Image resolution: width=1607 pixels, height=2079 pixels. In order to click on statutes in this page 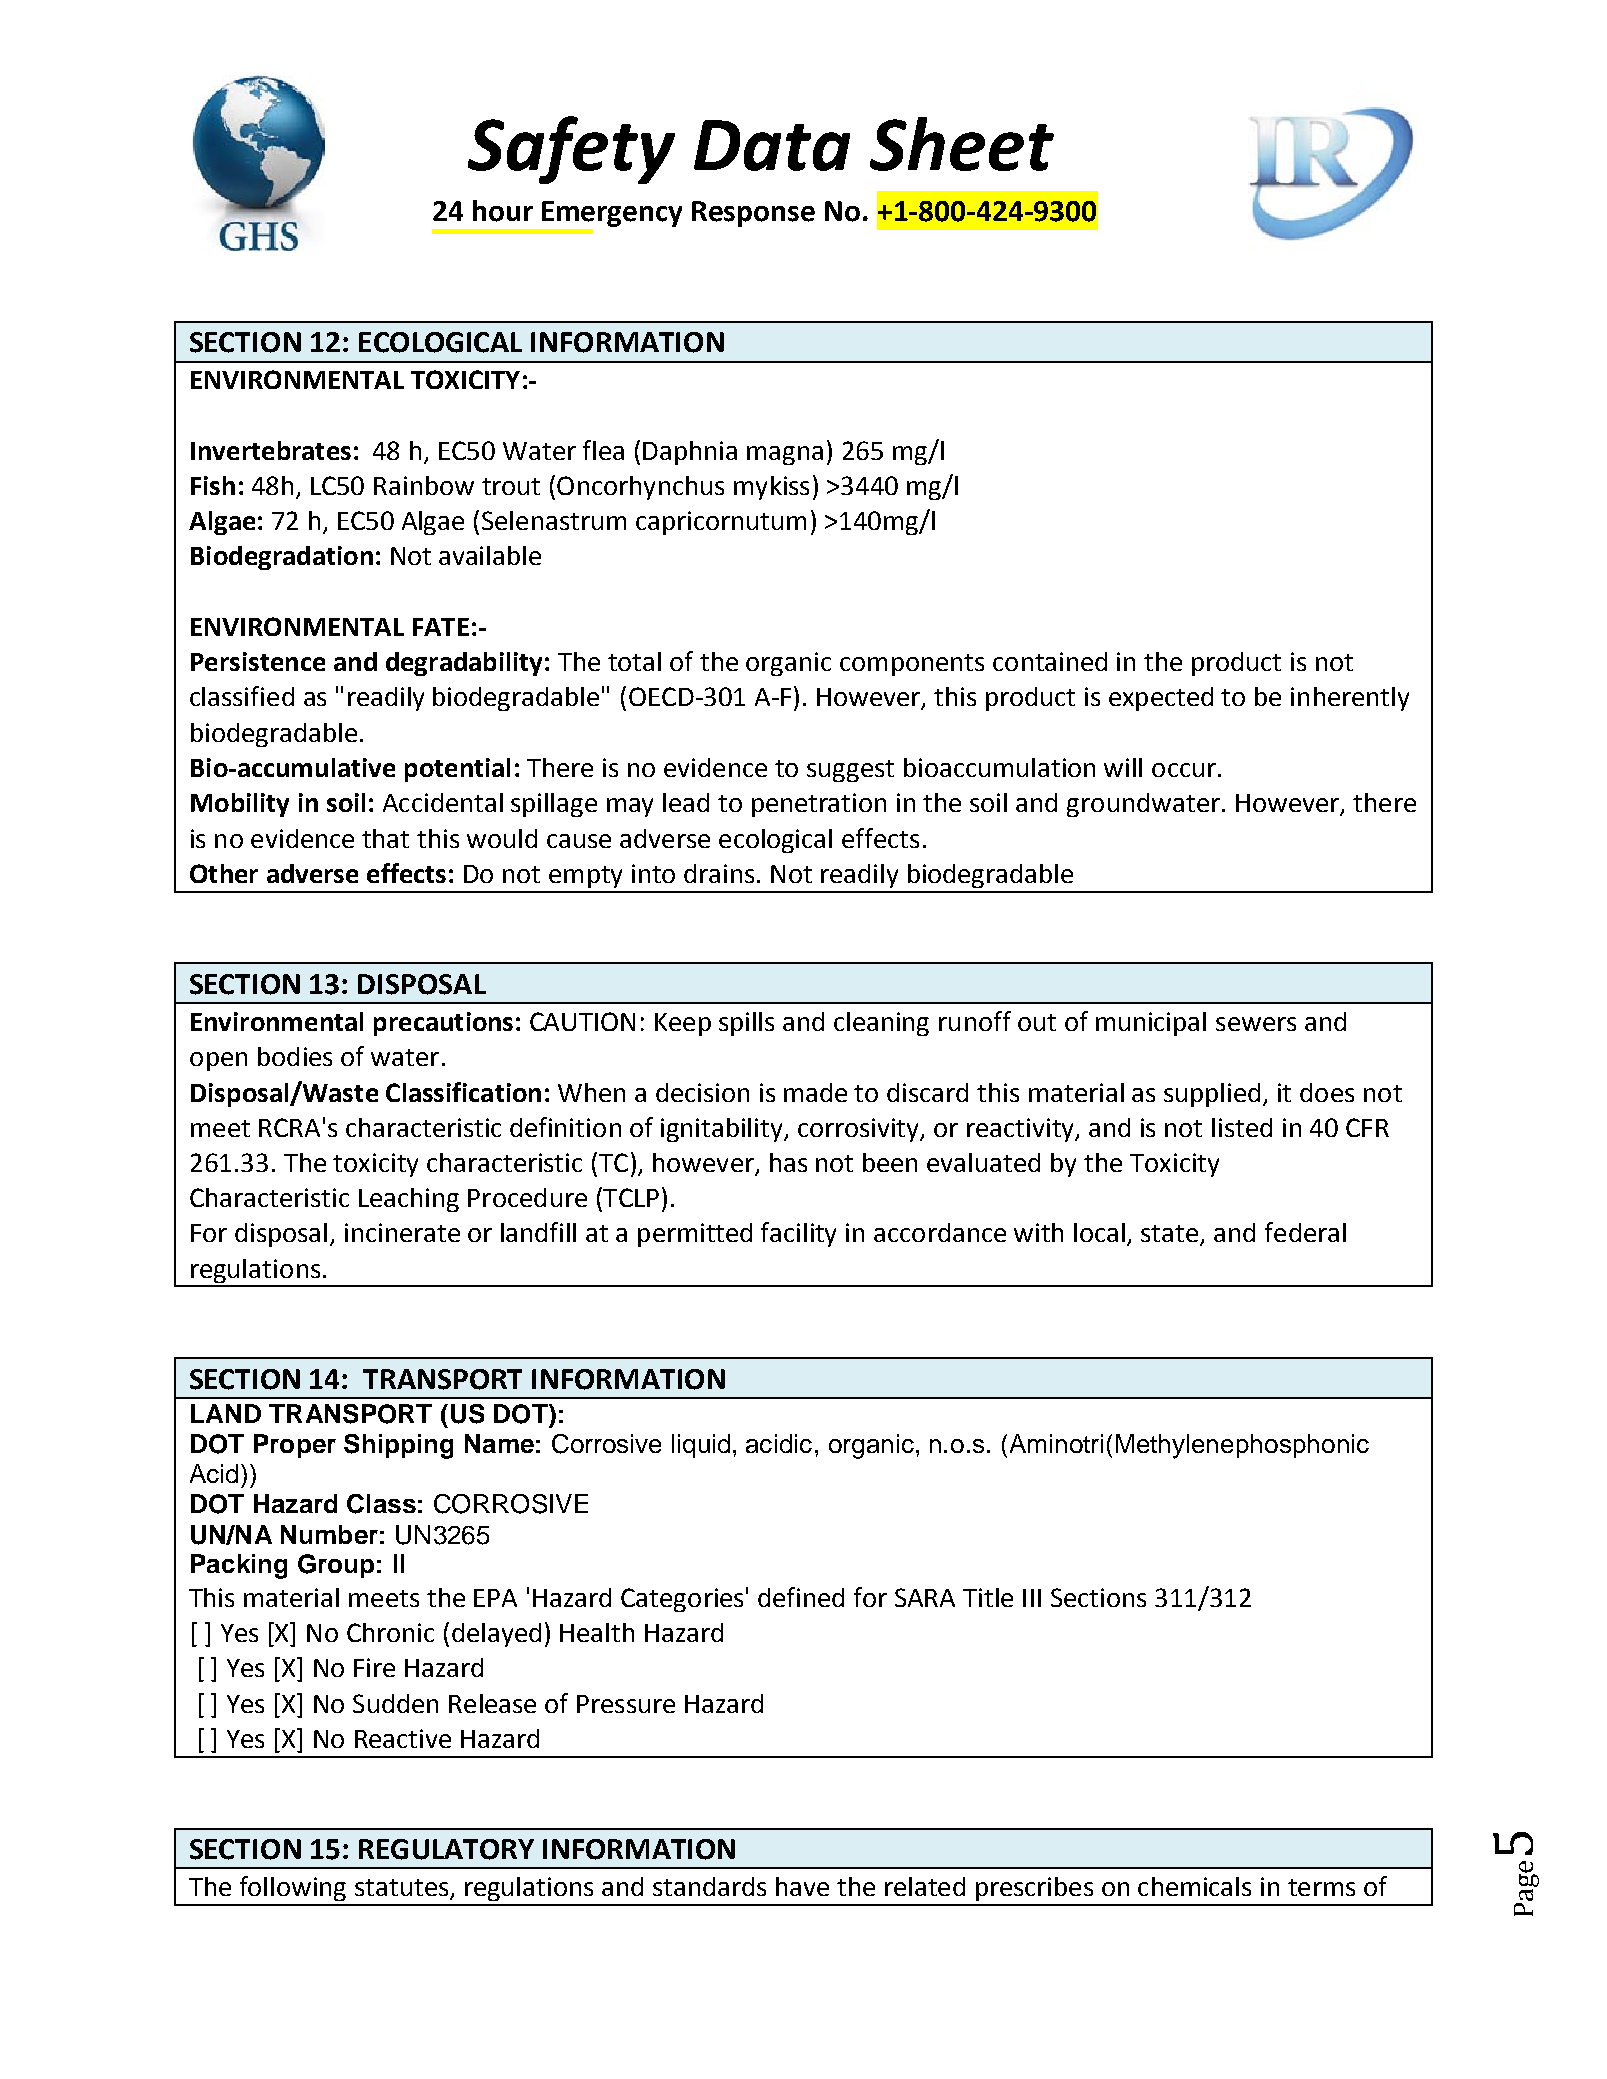, I will do `click(403, 1889)`.
